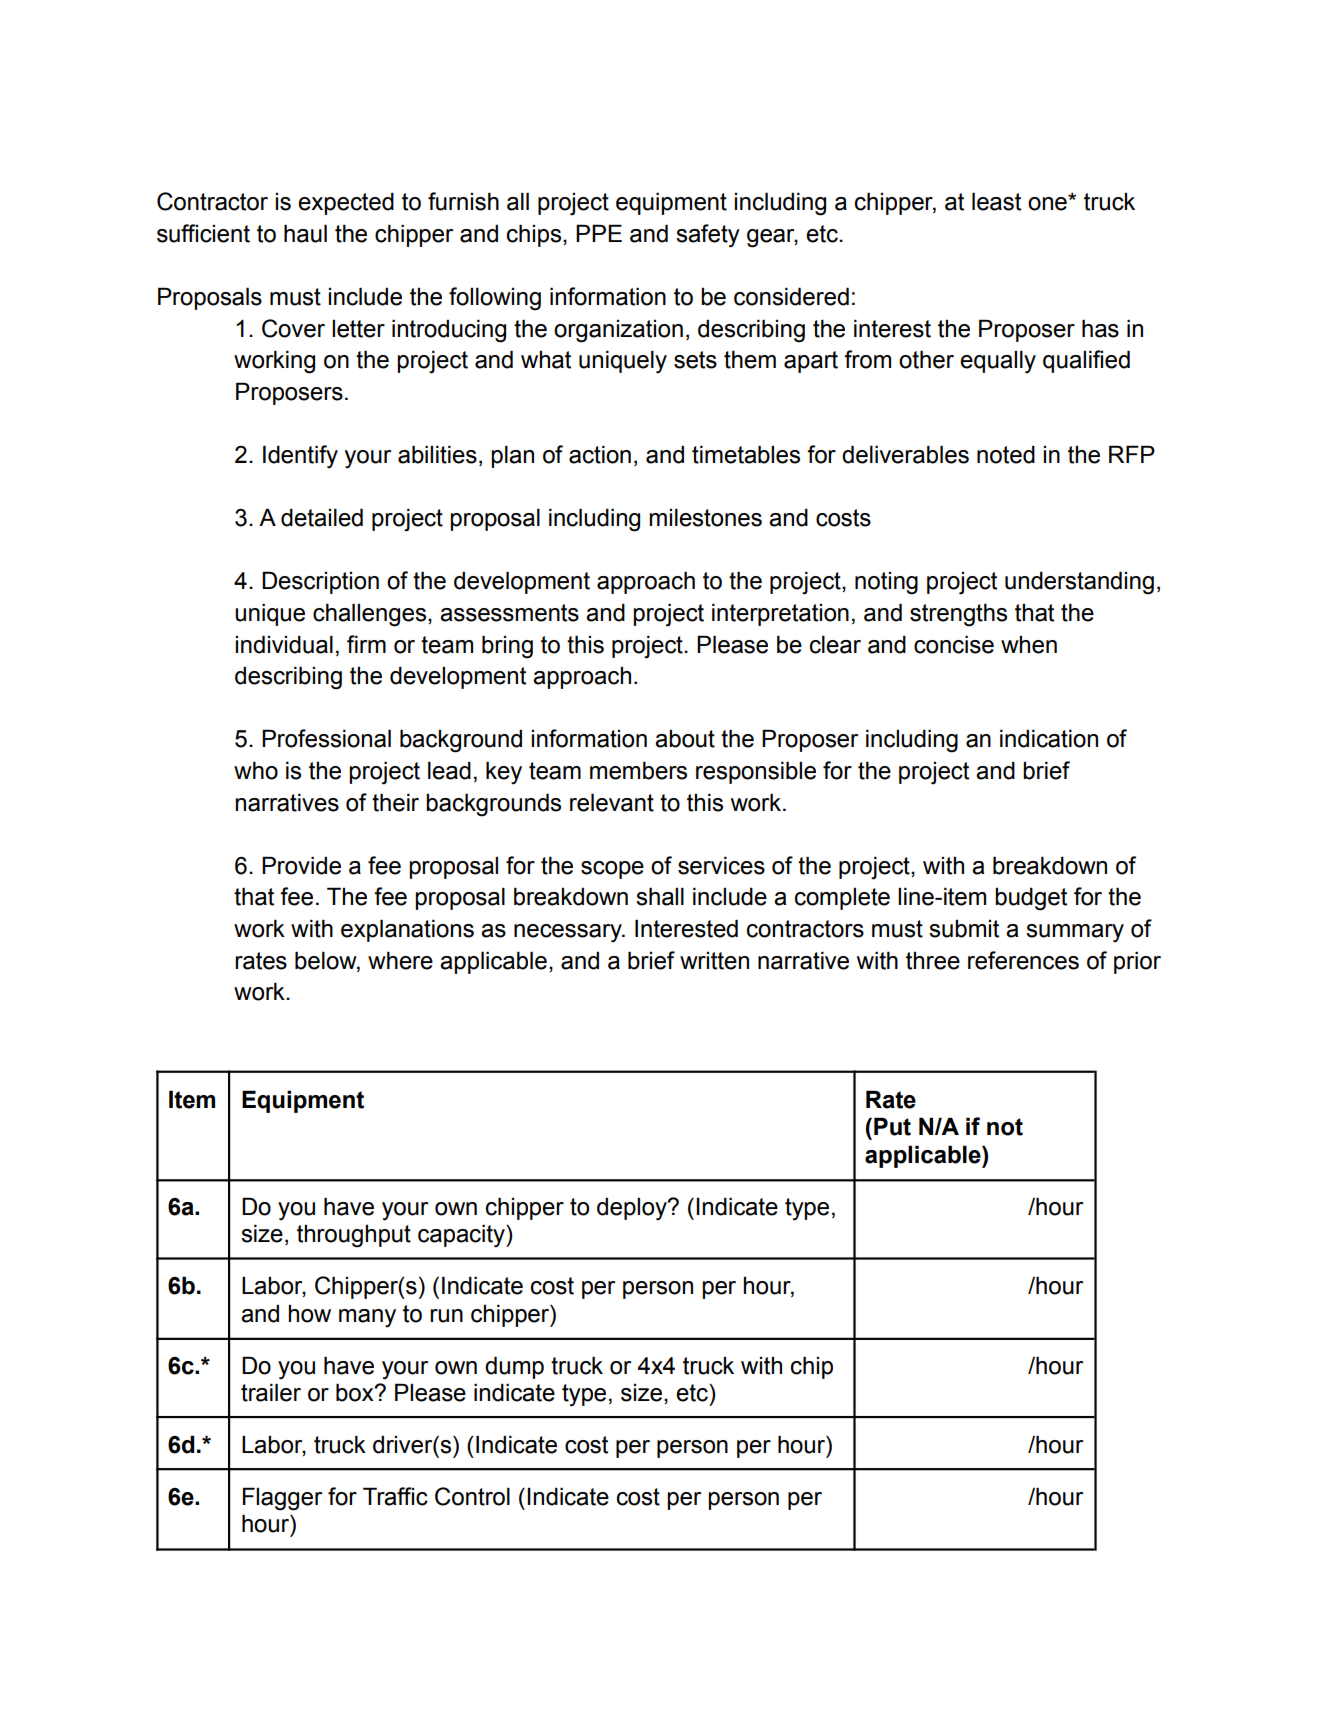 The width and height of the document is (1329, 1720). Describe the element at coordinates (472, 1496) in the document. I see `Control` at that location.
